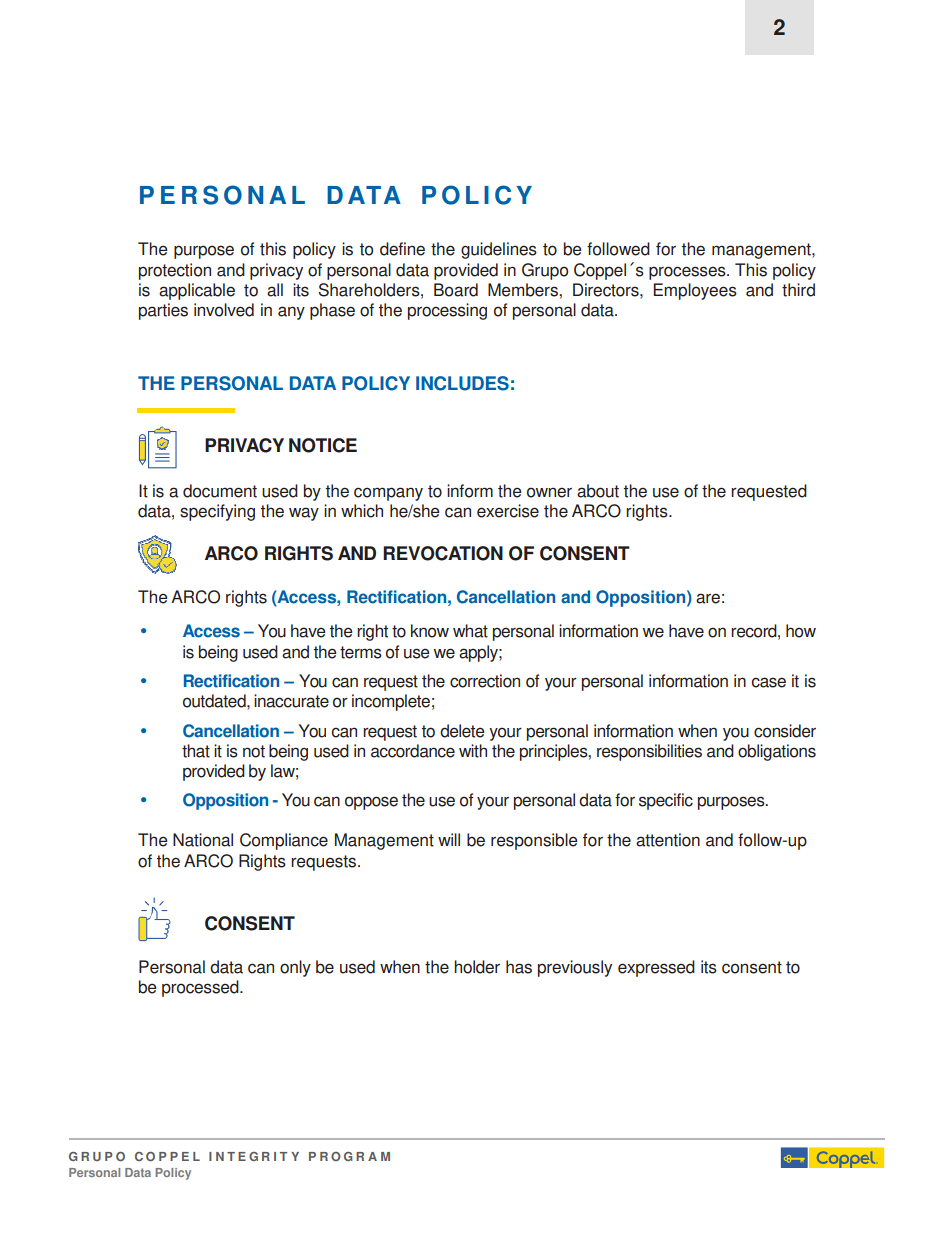 This screenshot has width=952, height=1233. What do you see at coordinates (801, 631) in the screenshot?
I see `how` at bounding box center [801, 631].
